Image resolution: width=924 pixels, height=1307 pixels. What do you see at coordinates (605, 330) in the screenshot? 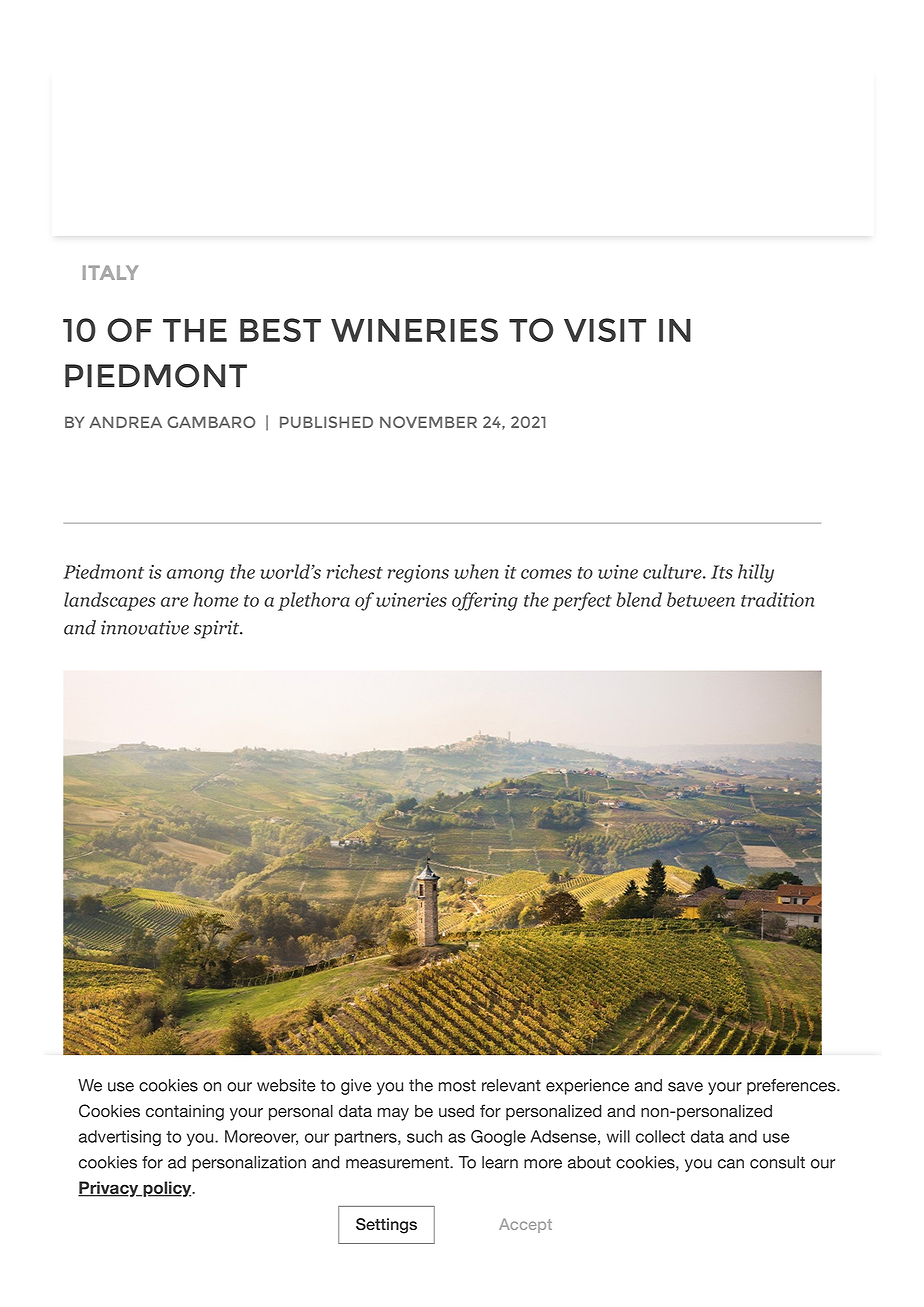
I see `VISIT` at bounding box center [605, 330].
